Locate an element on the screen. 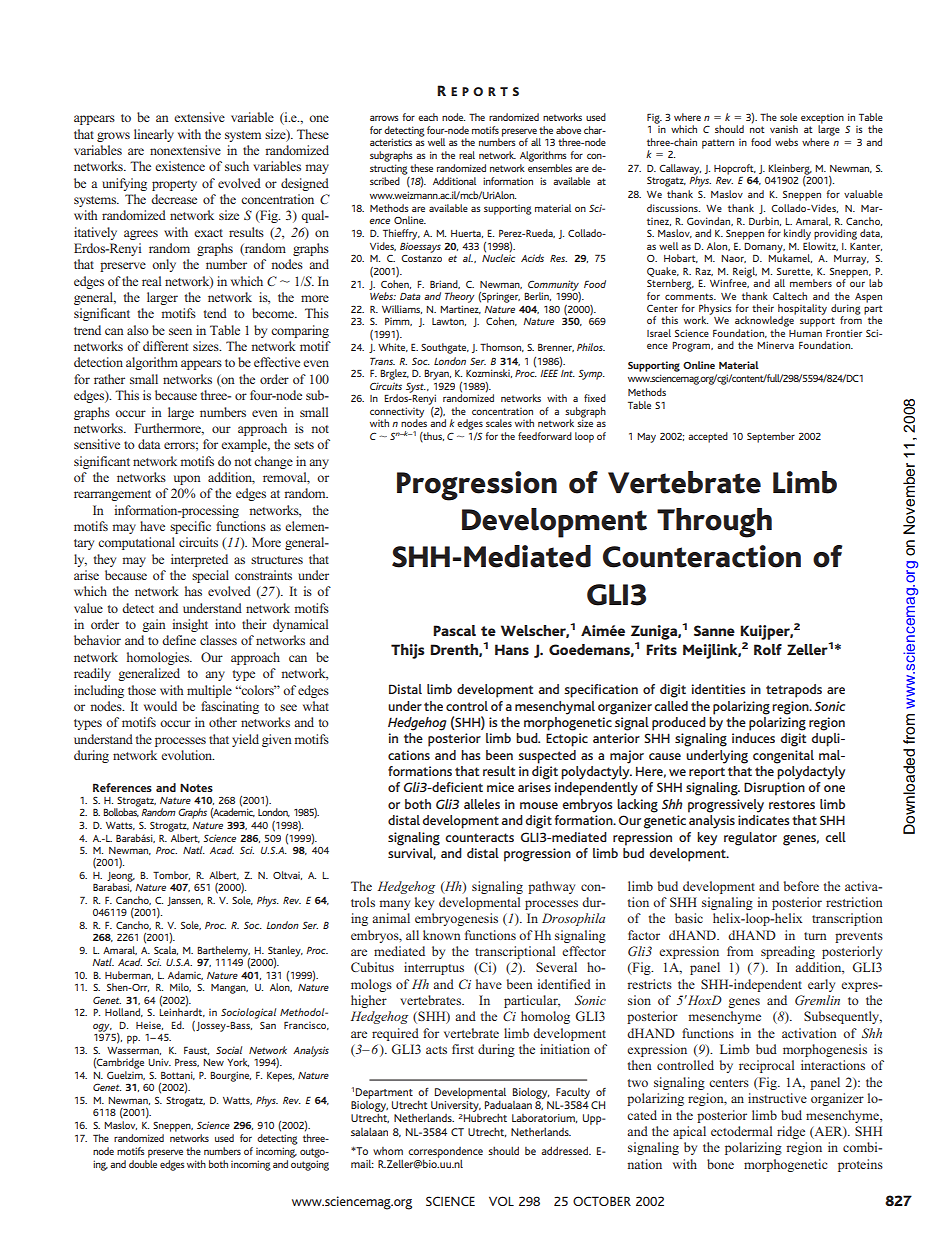 The height and width of the screenshot is (1233, 952). scales is located at coordinates (499, 423).
